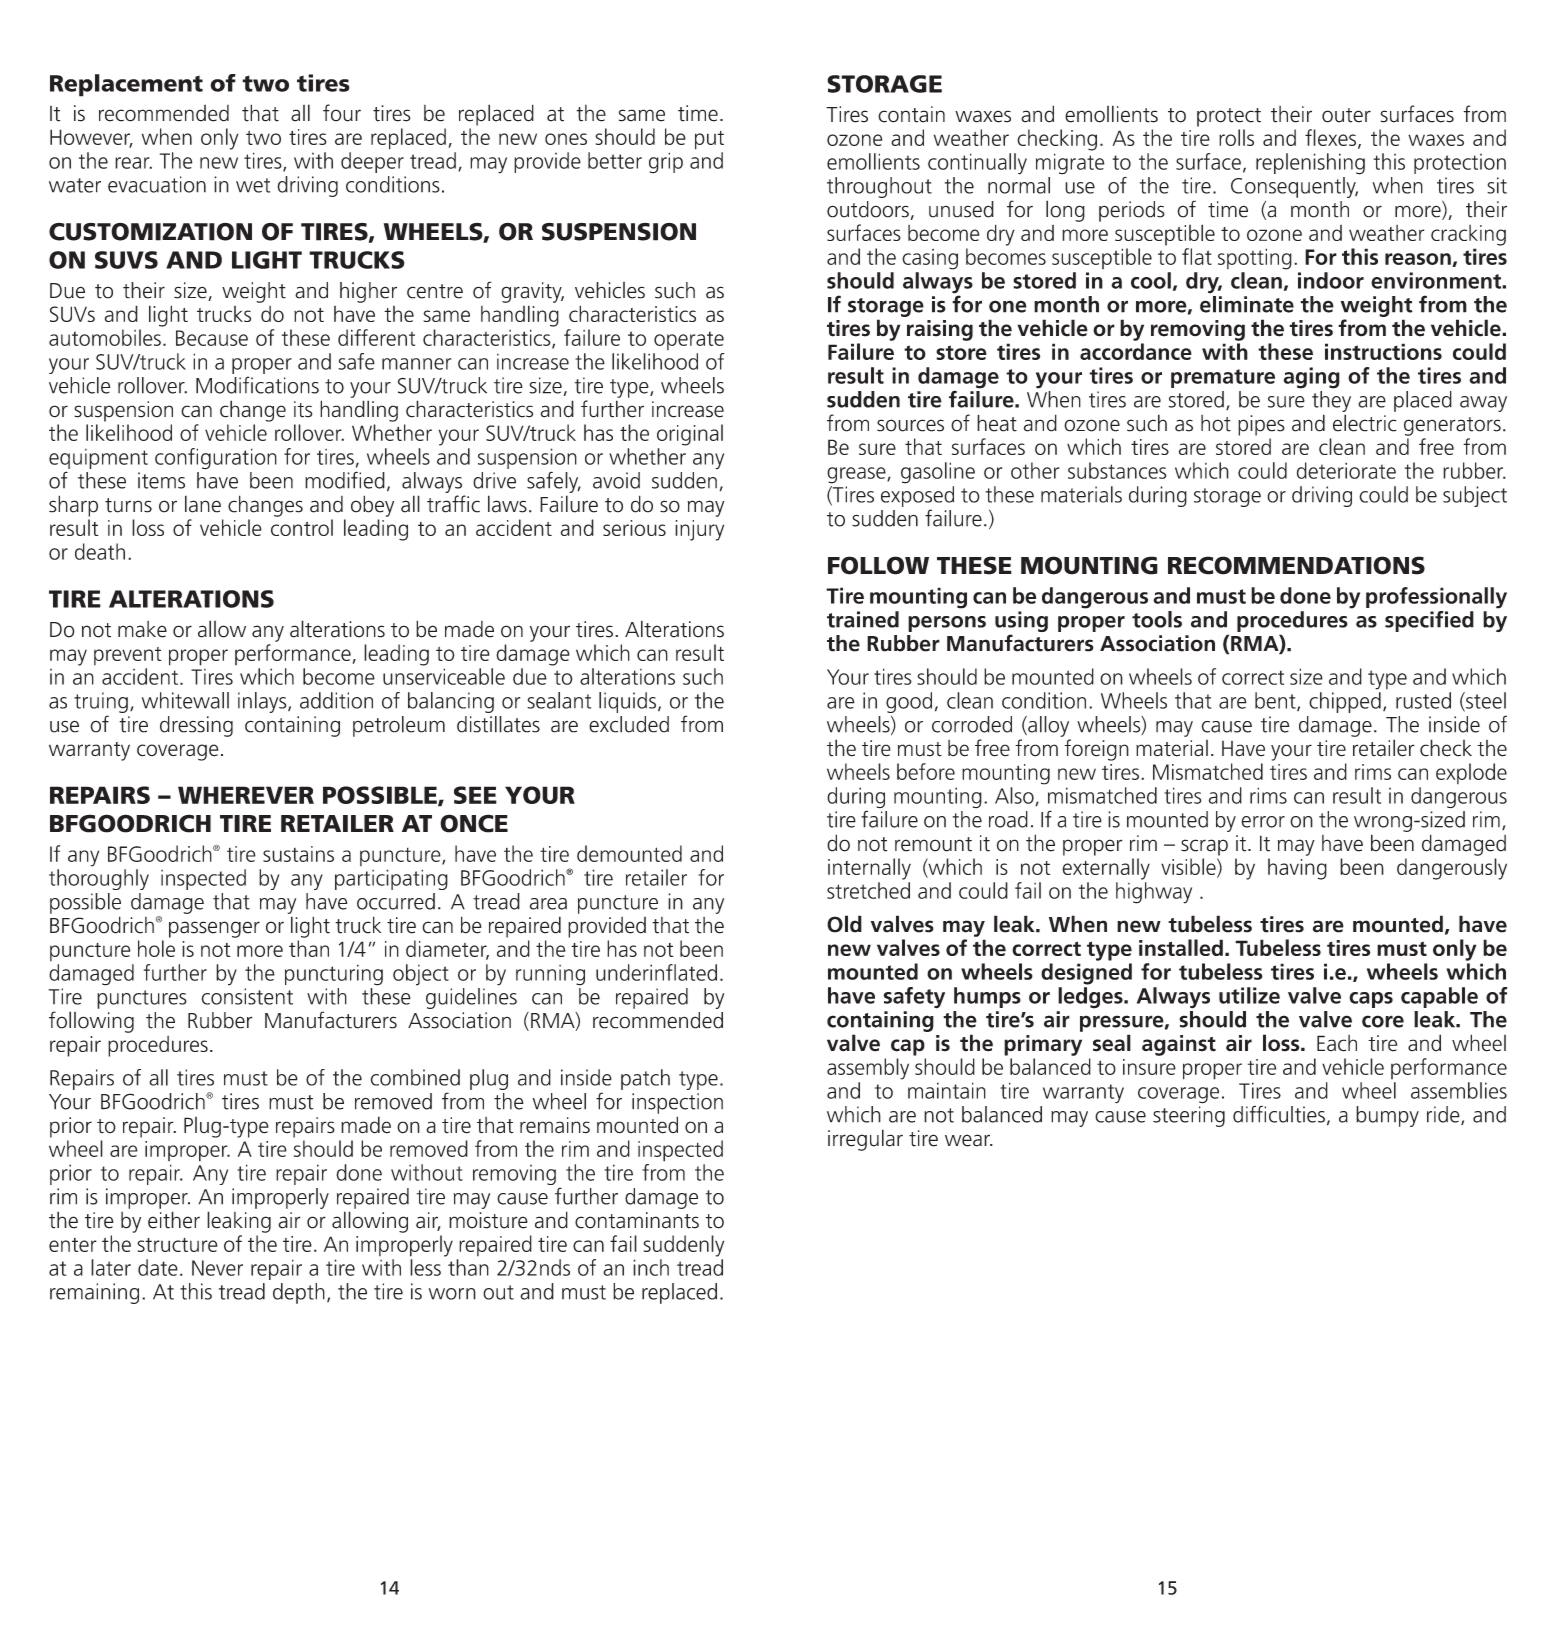 The image size is (1556, 1629). Describe the element at coordinates (342, 113) in the screenshot. I see `four` at that location.
